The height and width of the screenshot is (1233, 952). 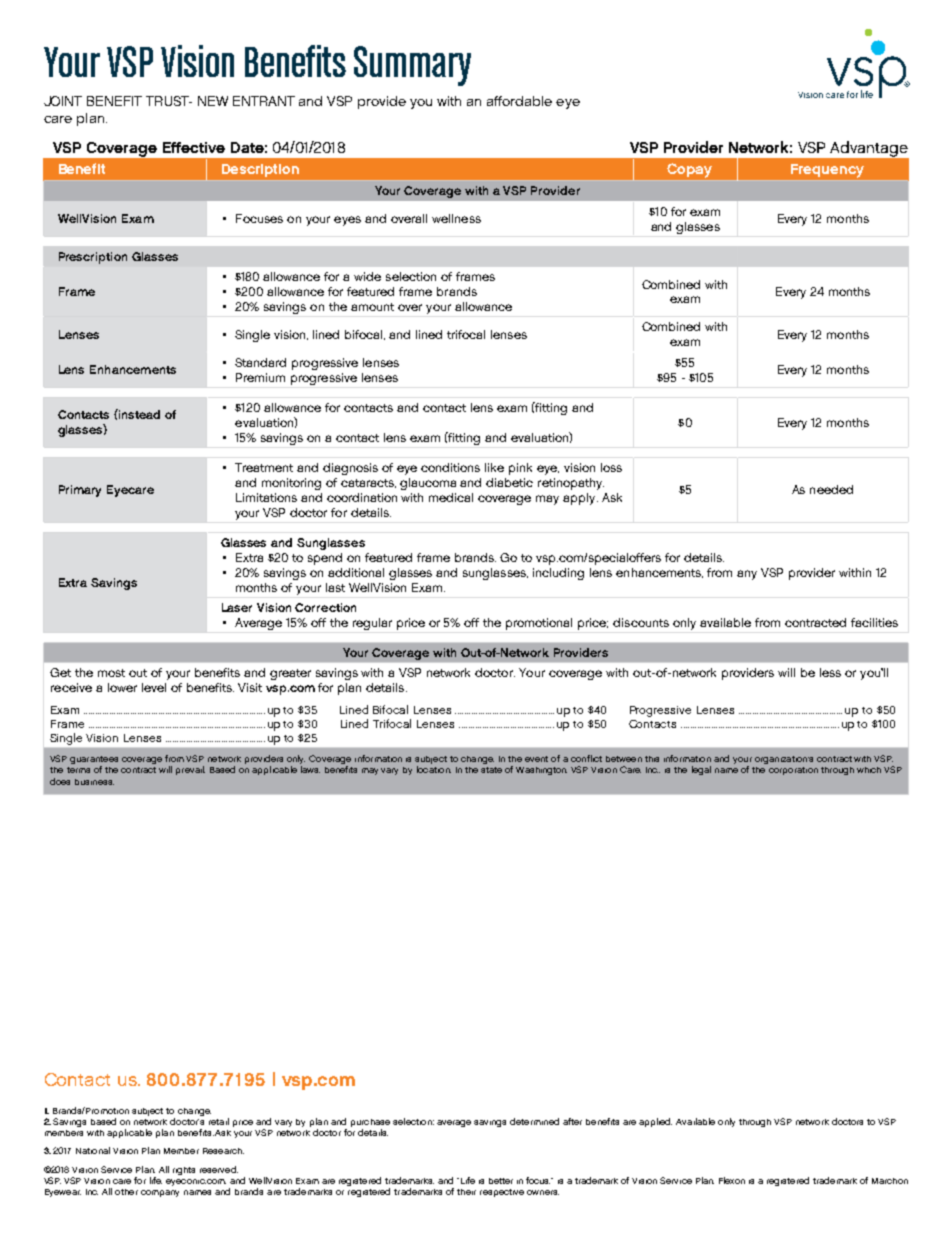 I want to click on Effective, so click(x=194, y=147).
